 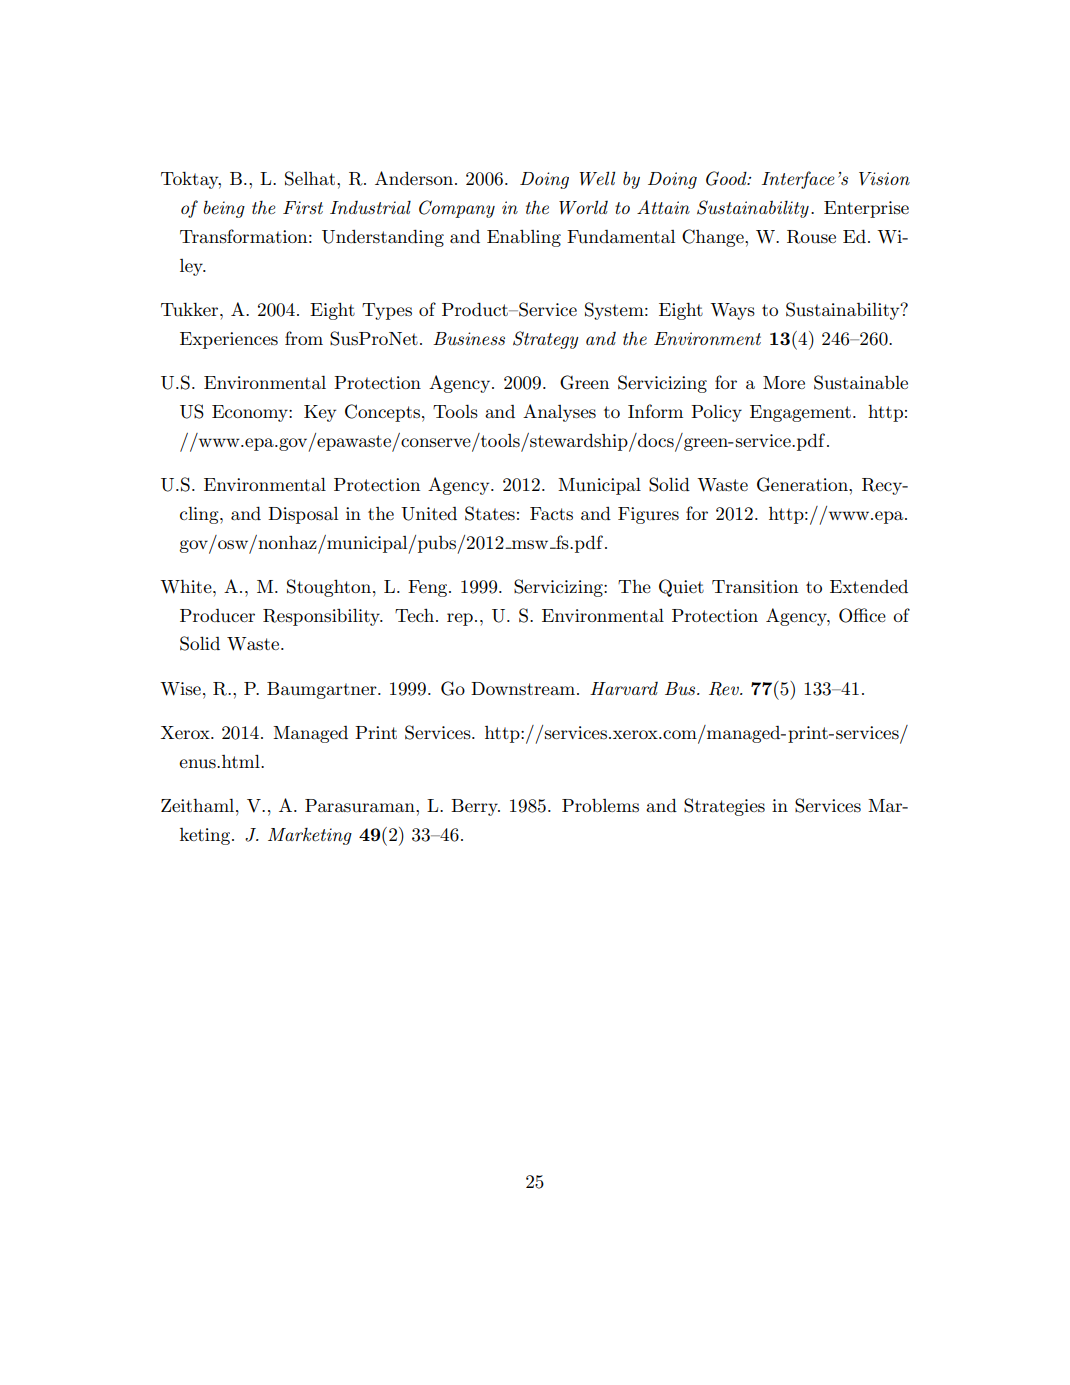 I want to click on Strategies, so click(x=724, y=807).
